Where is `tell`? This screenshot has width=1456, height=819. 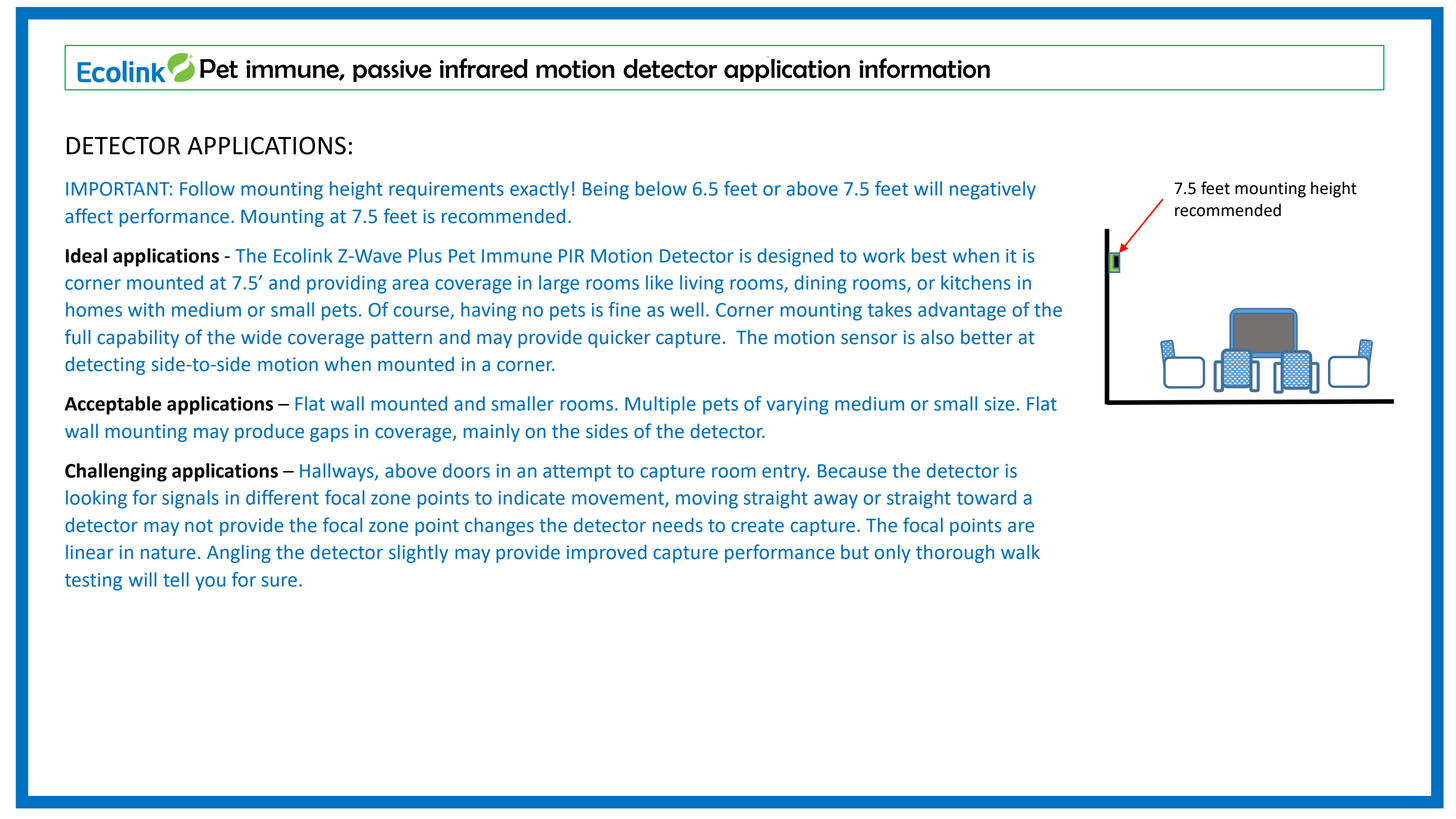
tell is located at coordinates (176, 579).
